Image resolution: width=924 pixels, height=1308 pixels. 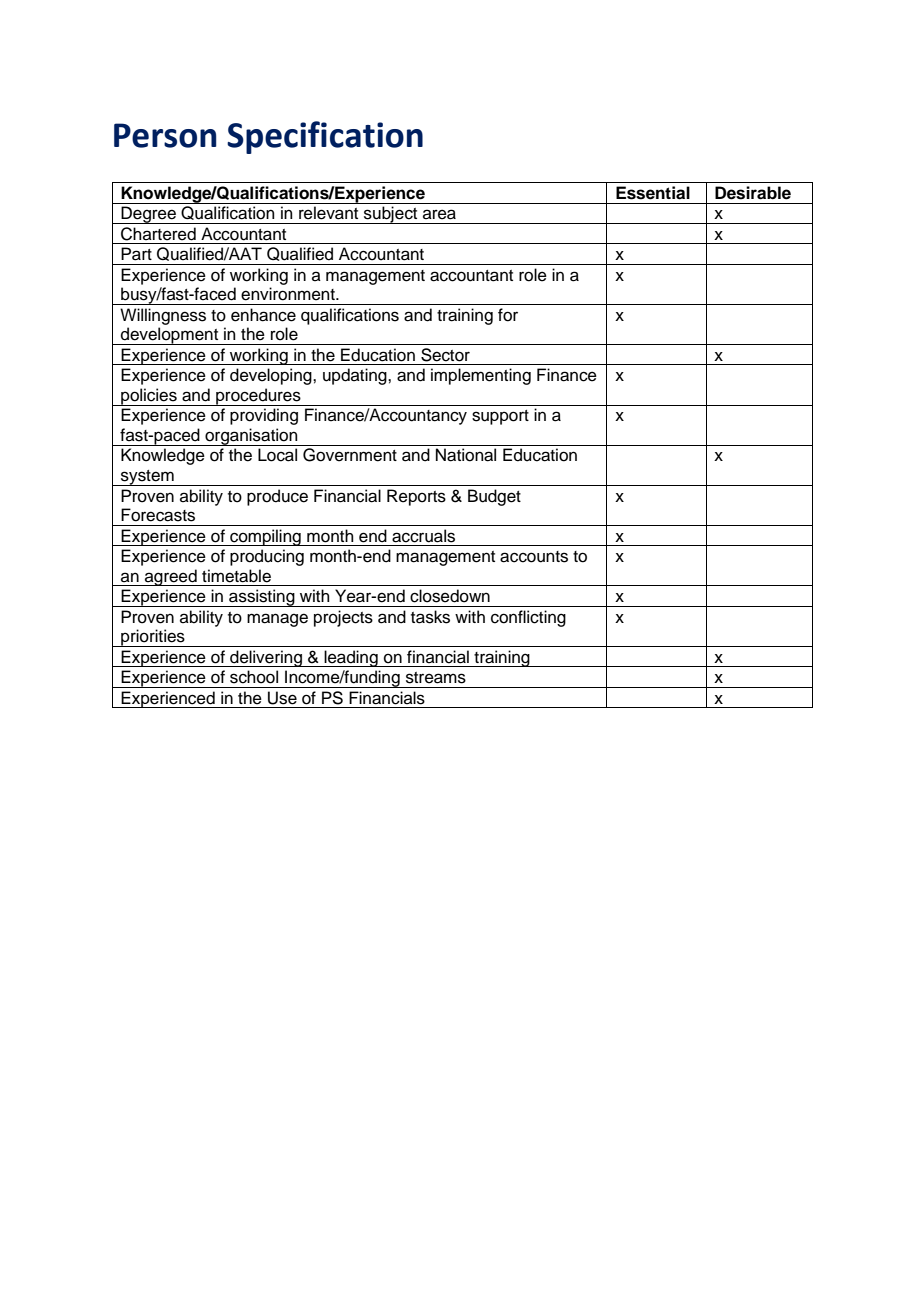 I want to click on subject, so click(x=391, y=215).
